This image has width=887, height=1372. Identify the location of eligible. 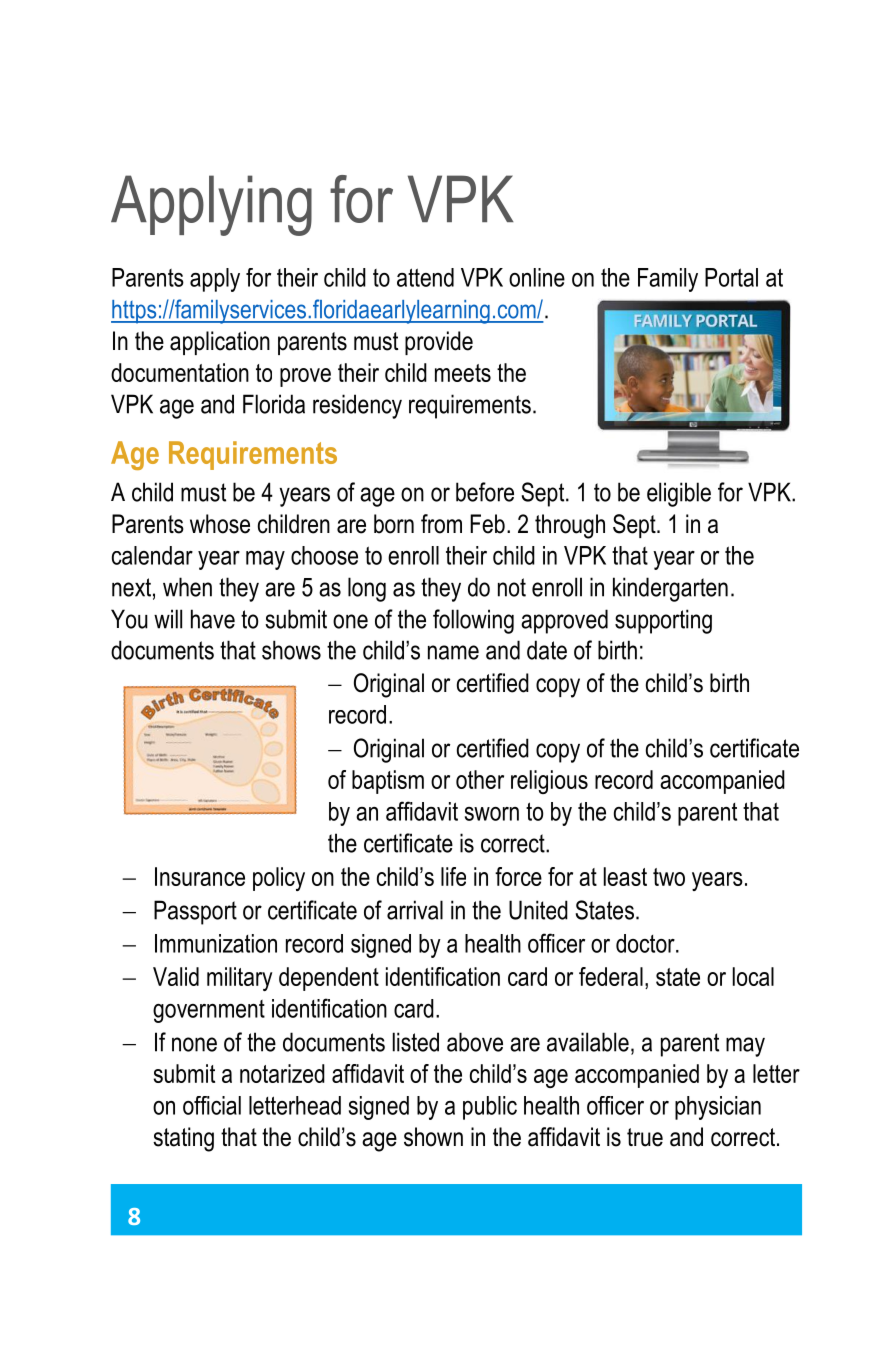
(679, 494).
